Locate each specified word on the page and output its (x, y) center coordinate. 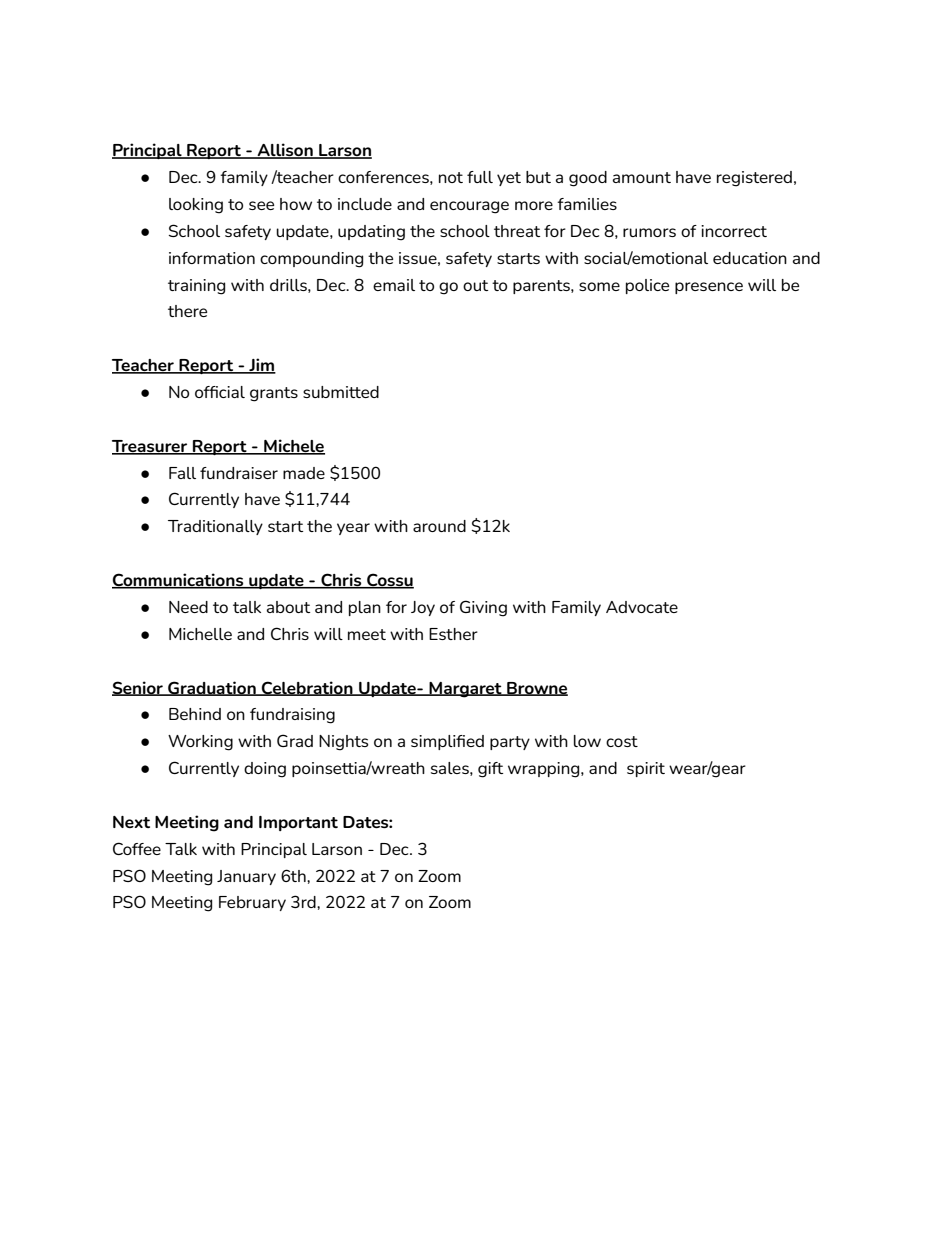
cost (622, 741)
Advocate (642, 607)
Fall (182, 473)
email (394, 285)
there (187, 311)
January (246, 877)
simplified (447, 742)
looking (196, 206)
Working (200, 743)
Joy (423, 608)
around (439, 526)
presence (709, 288)
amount (642, 177)
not (451, 177)
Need (188, 607)
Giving (483, 608)
